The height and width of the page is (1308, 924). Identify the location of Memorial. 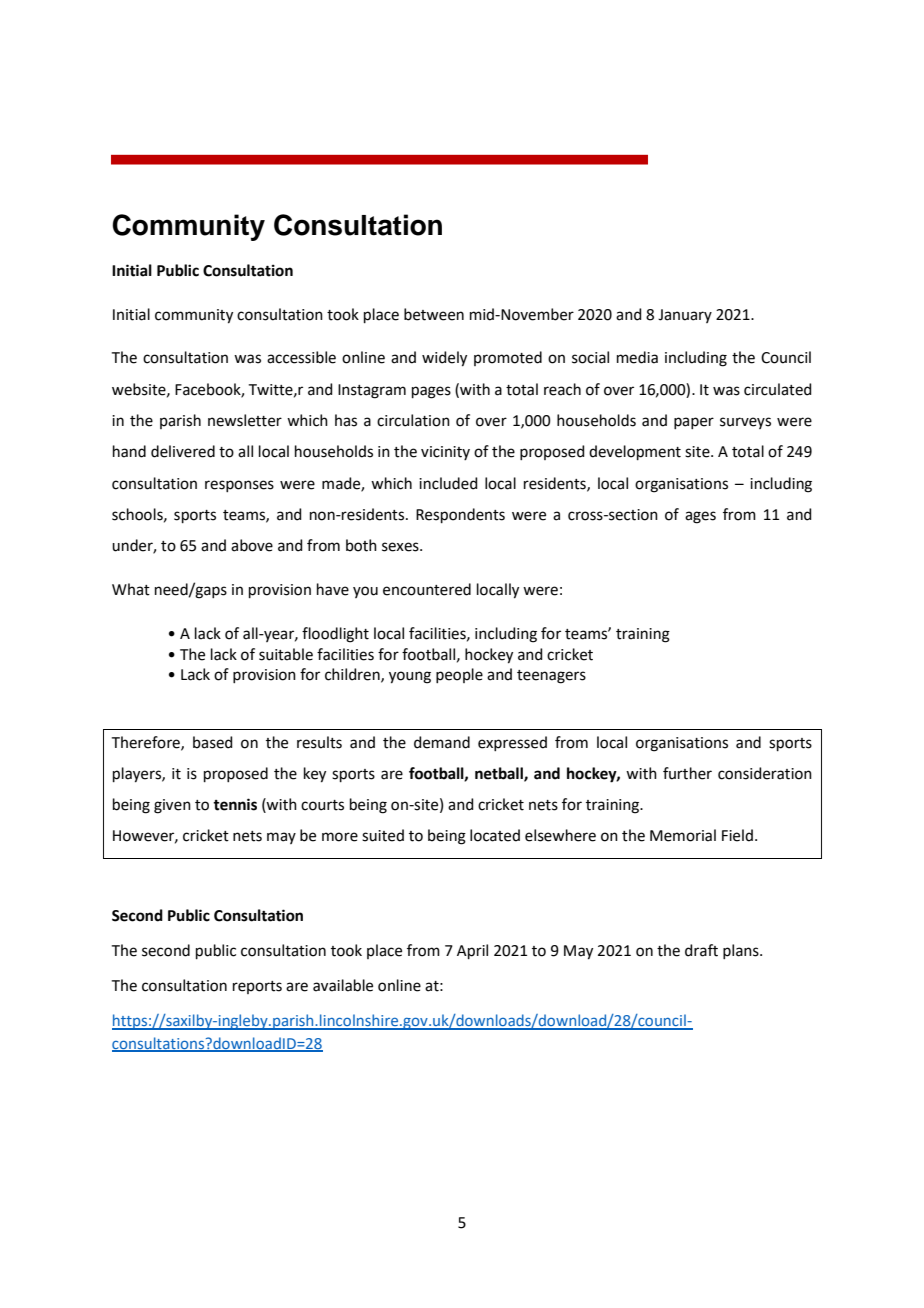
(683, 835).
